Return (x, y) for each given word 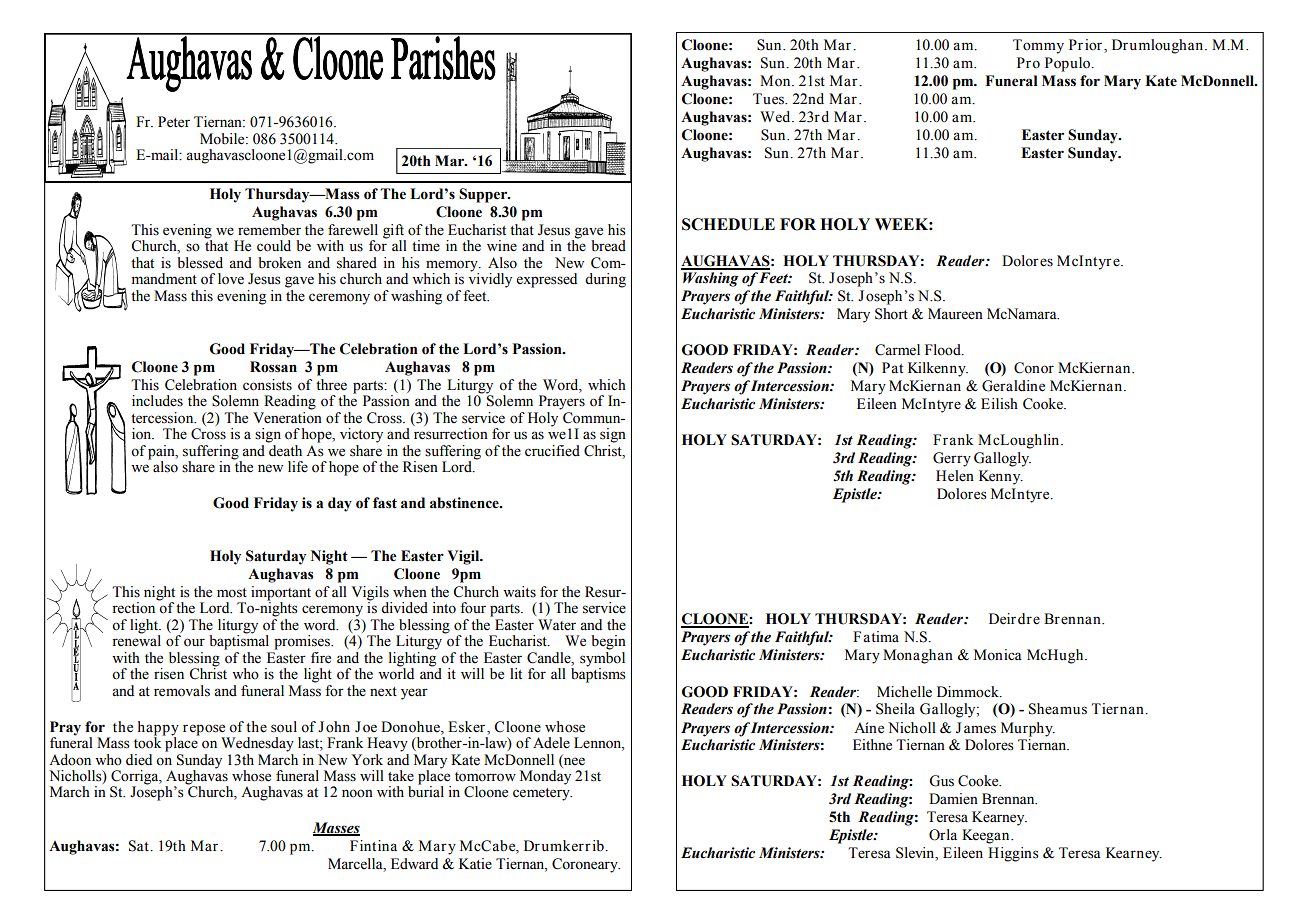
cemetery (542, 794)
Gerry (952, 459)
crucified (552, 451)
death (284, 449)
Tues (770, 99)
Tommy (1038, 46)
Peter (174, 122)
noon (357, 793)
